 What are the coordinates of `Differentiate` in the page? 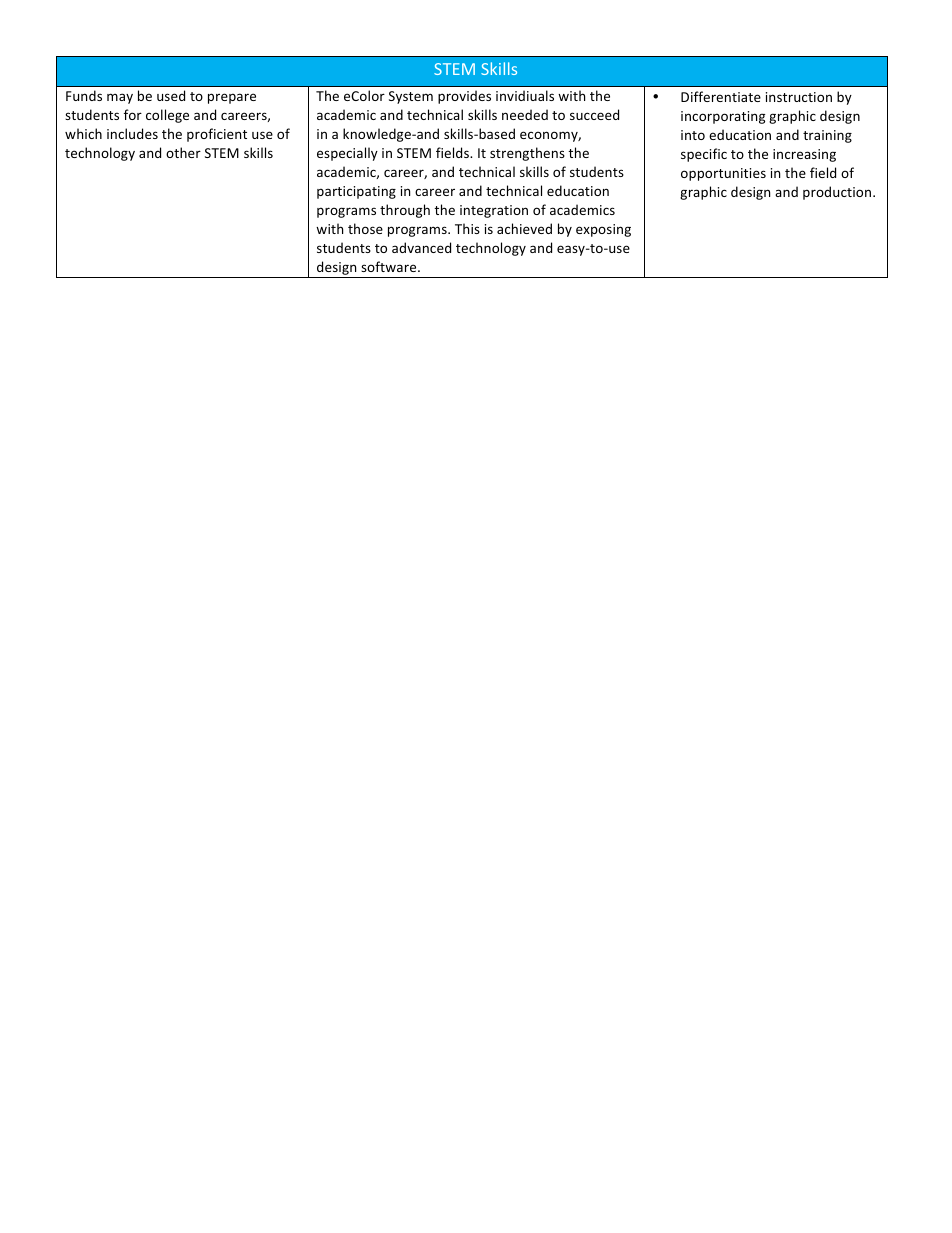 It's located at (721, 96).
